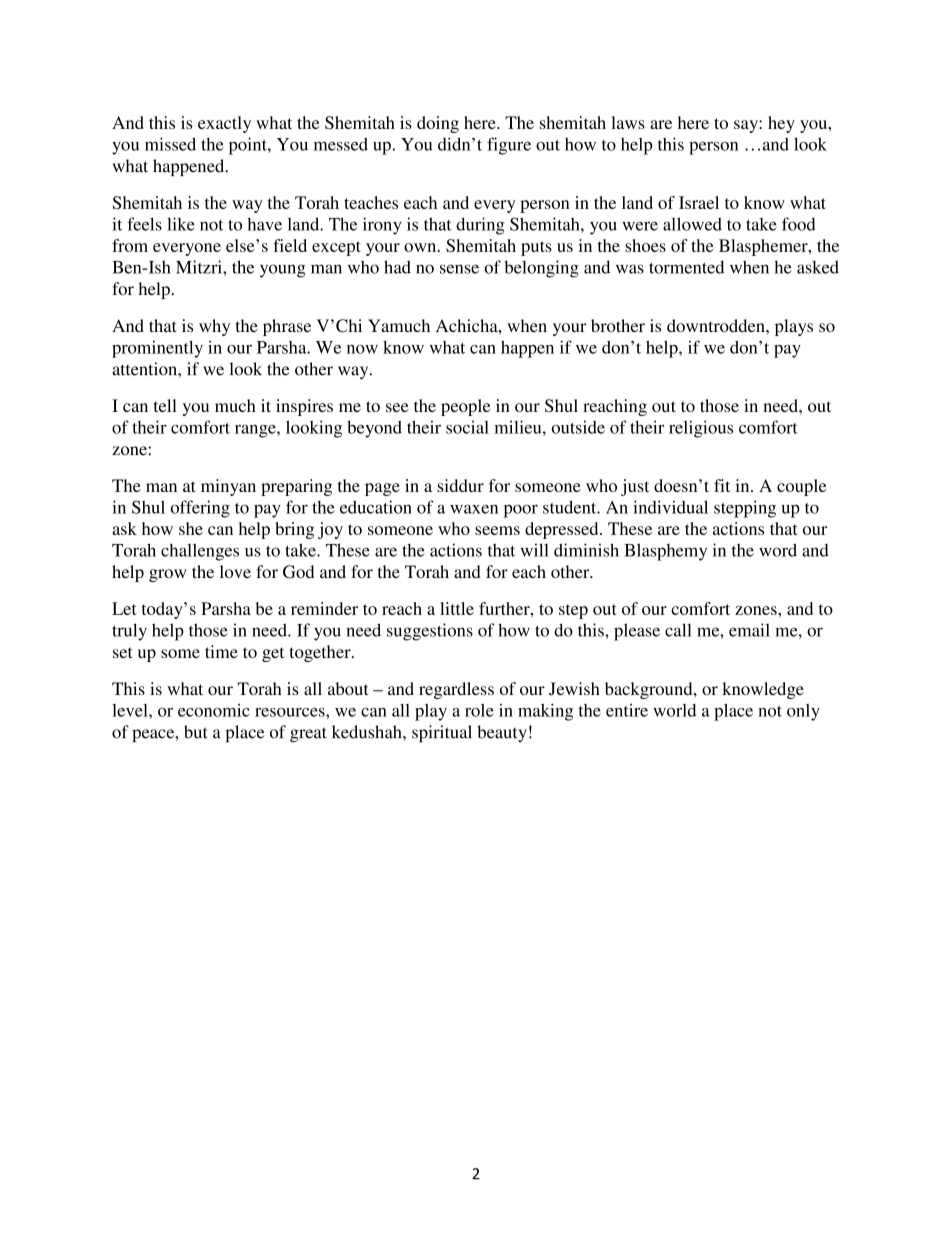 This screenshot has height=1233, width=952. What do you see at coordinates (479, 710) in the screenshot?
I see `role` at bounding box center [479, 710].
